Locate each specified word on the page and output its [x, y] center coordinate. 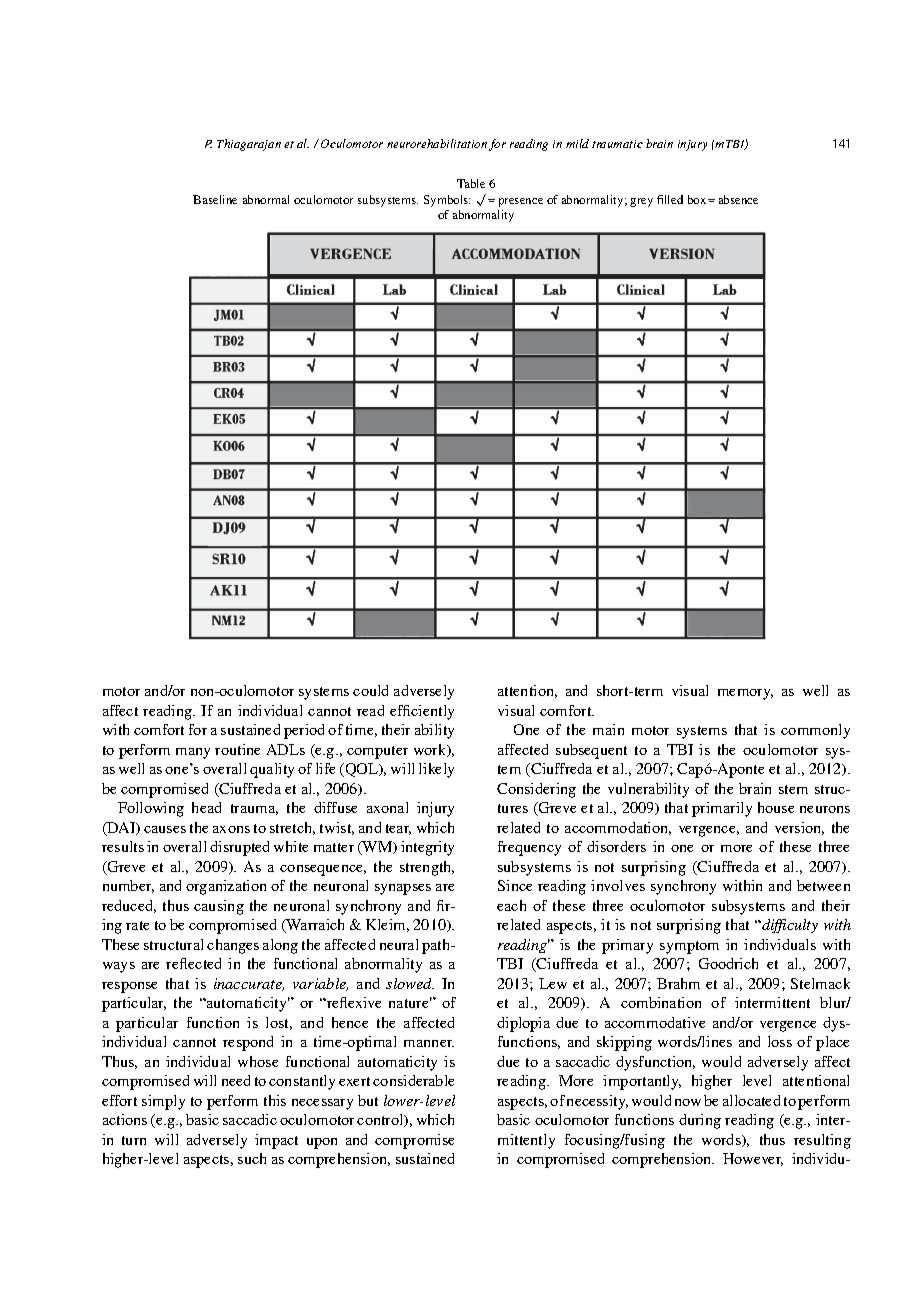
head [206, 807]
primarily [722, 809]
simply [163, 1102]
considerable [413, 1080]
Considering [536, 790]
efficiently [422, 712]
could [370, 690]
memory [745, 694]
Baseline [215, 199]
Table [471, 183]
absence [738, 199]
